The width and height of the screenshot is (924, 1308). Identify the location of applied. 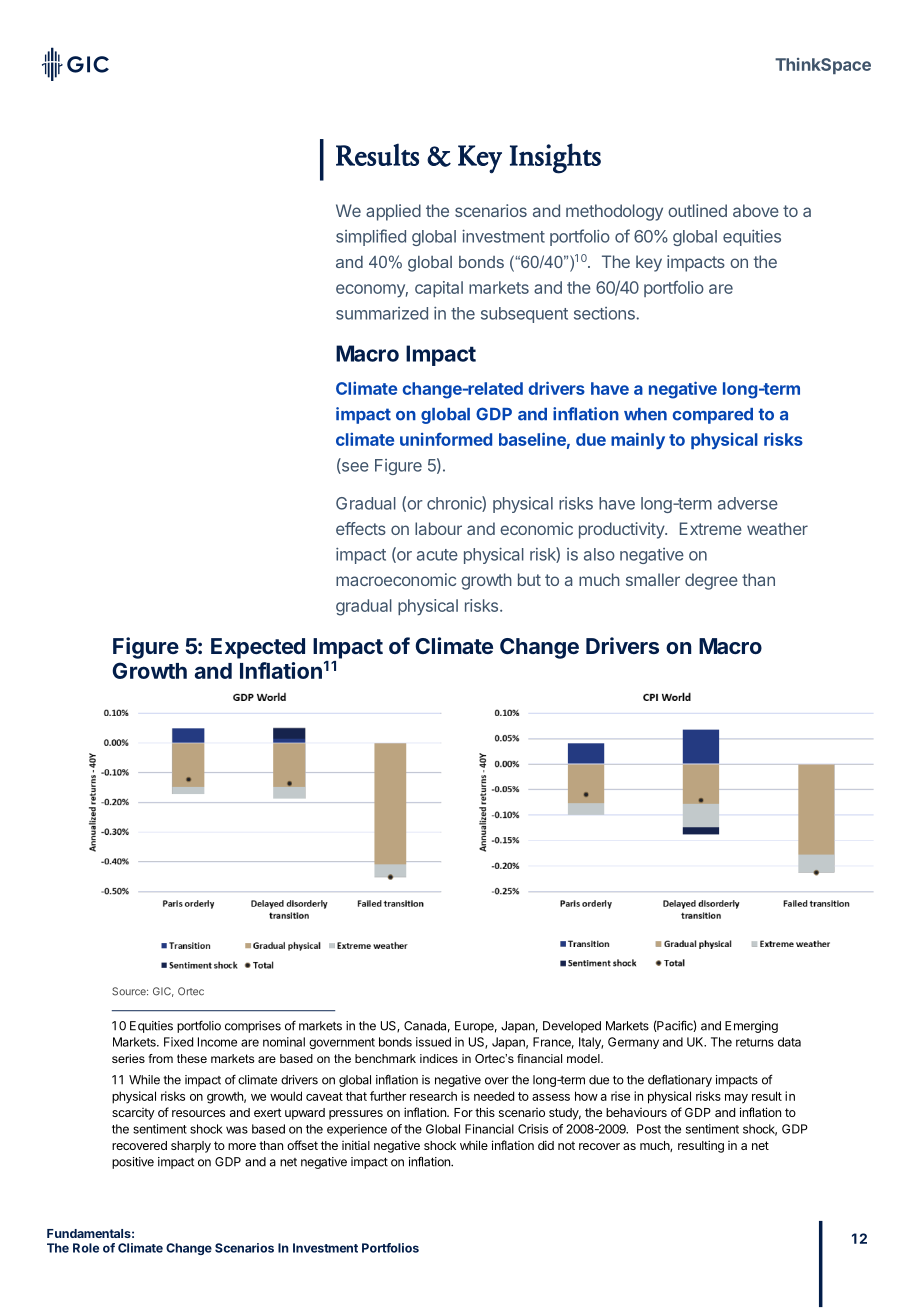
(393, 212).
